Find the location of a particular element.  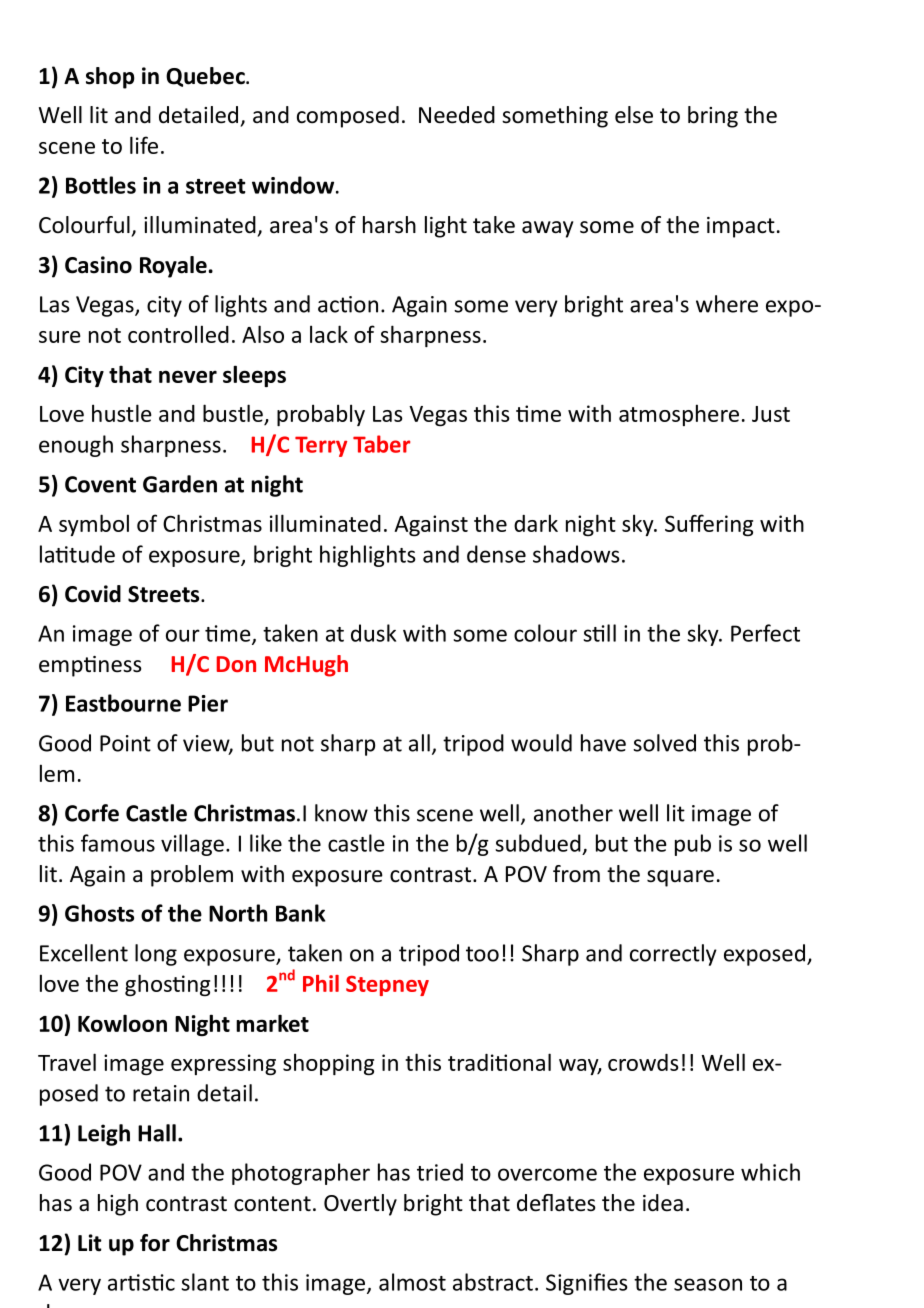

dusk is located at coordinates (373, 633).
